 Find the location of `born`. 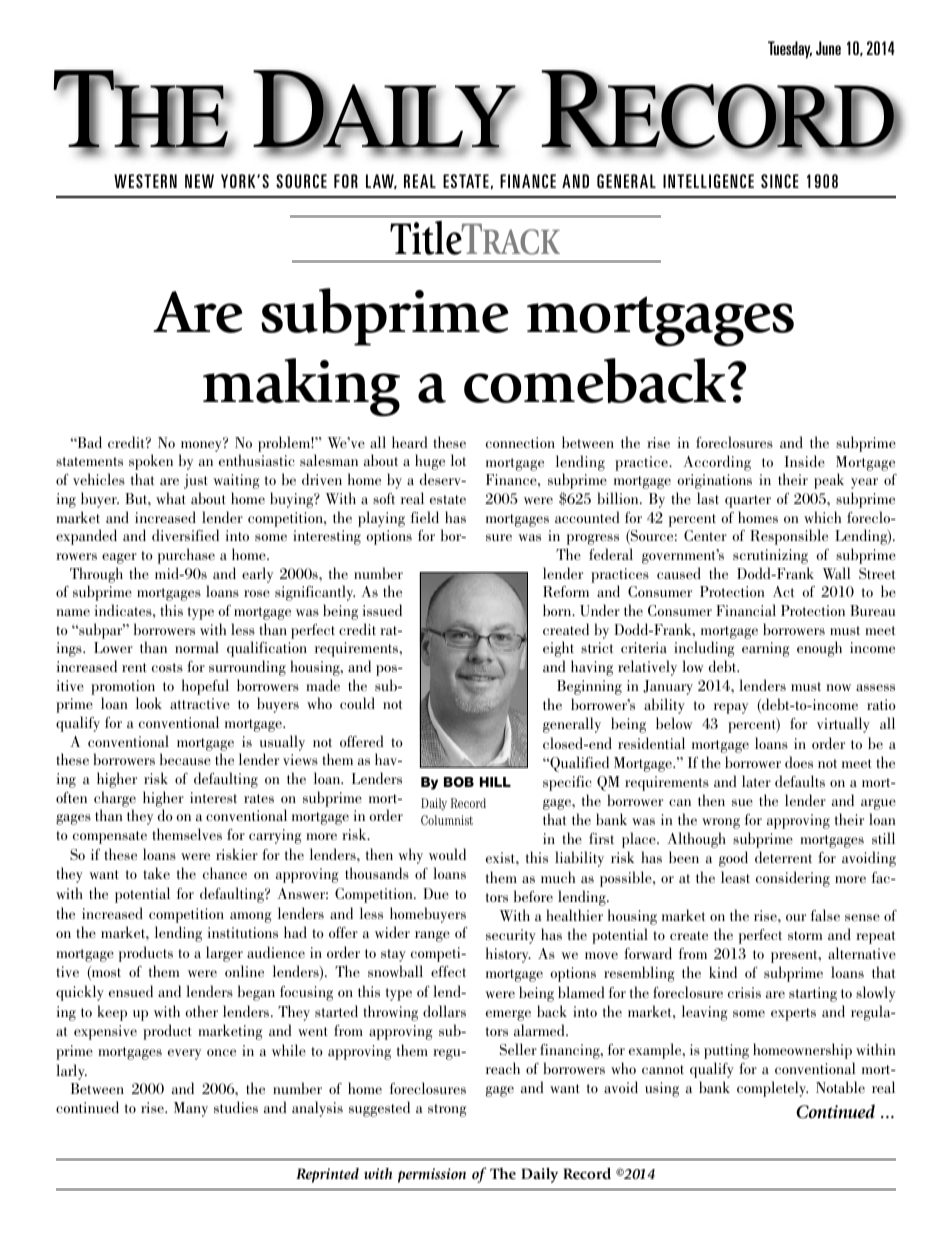

born is located at coordinates (558, 610).
